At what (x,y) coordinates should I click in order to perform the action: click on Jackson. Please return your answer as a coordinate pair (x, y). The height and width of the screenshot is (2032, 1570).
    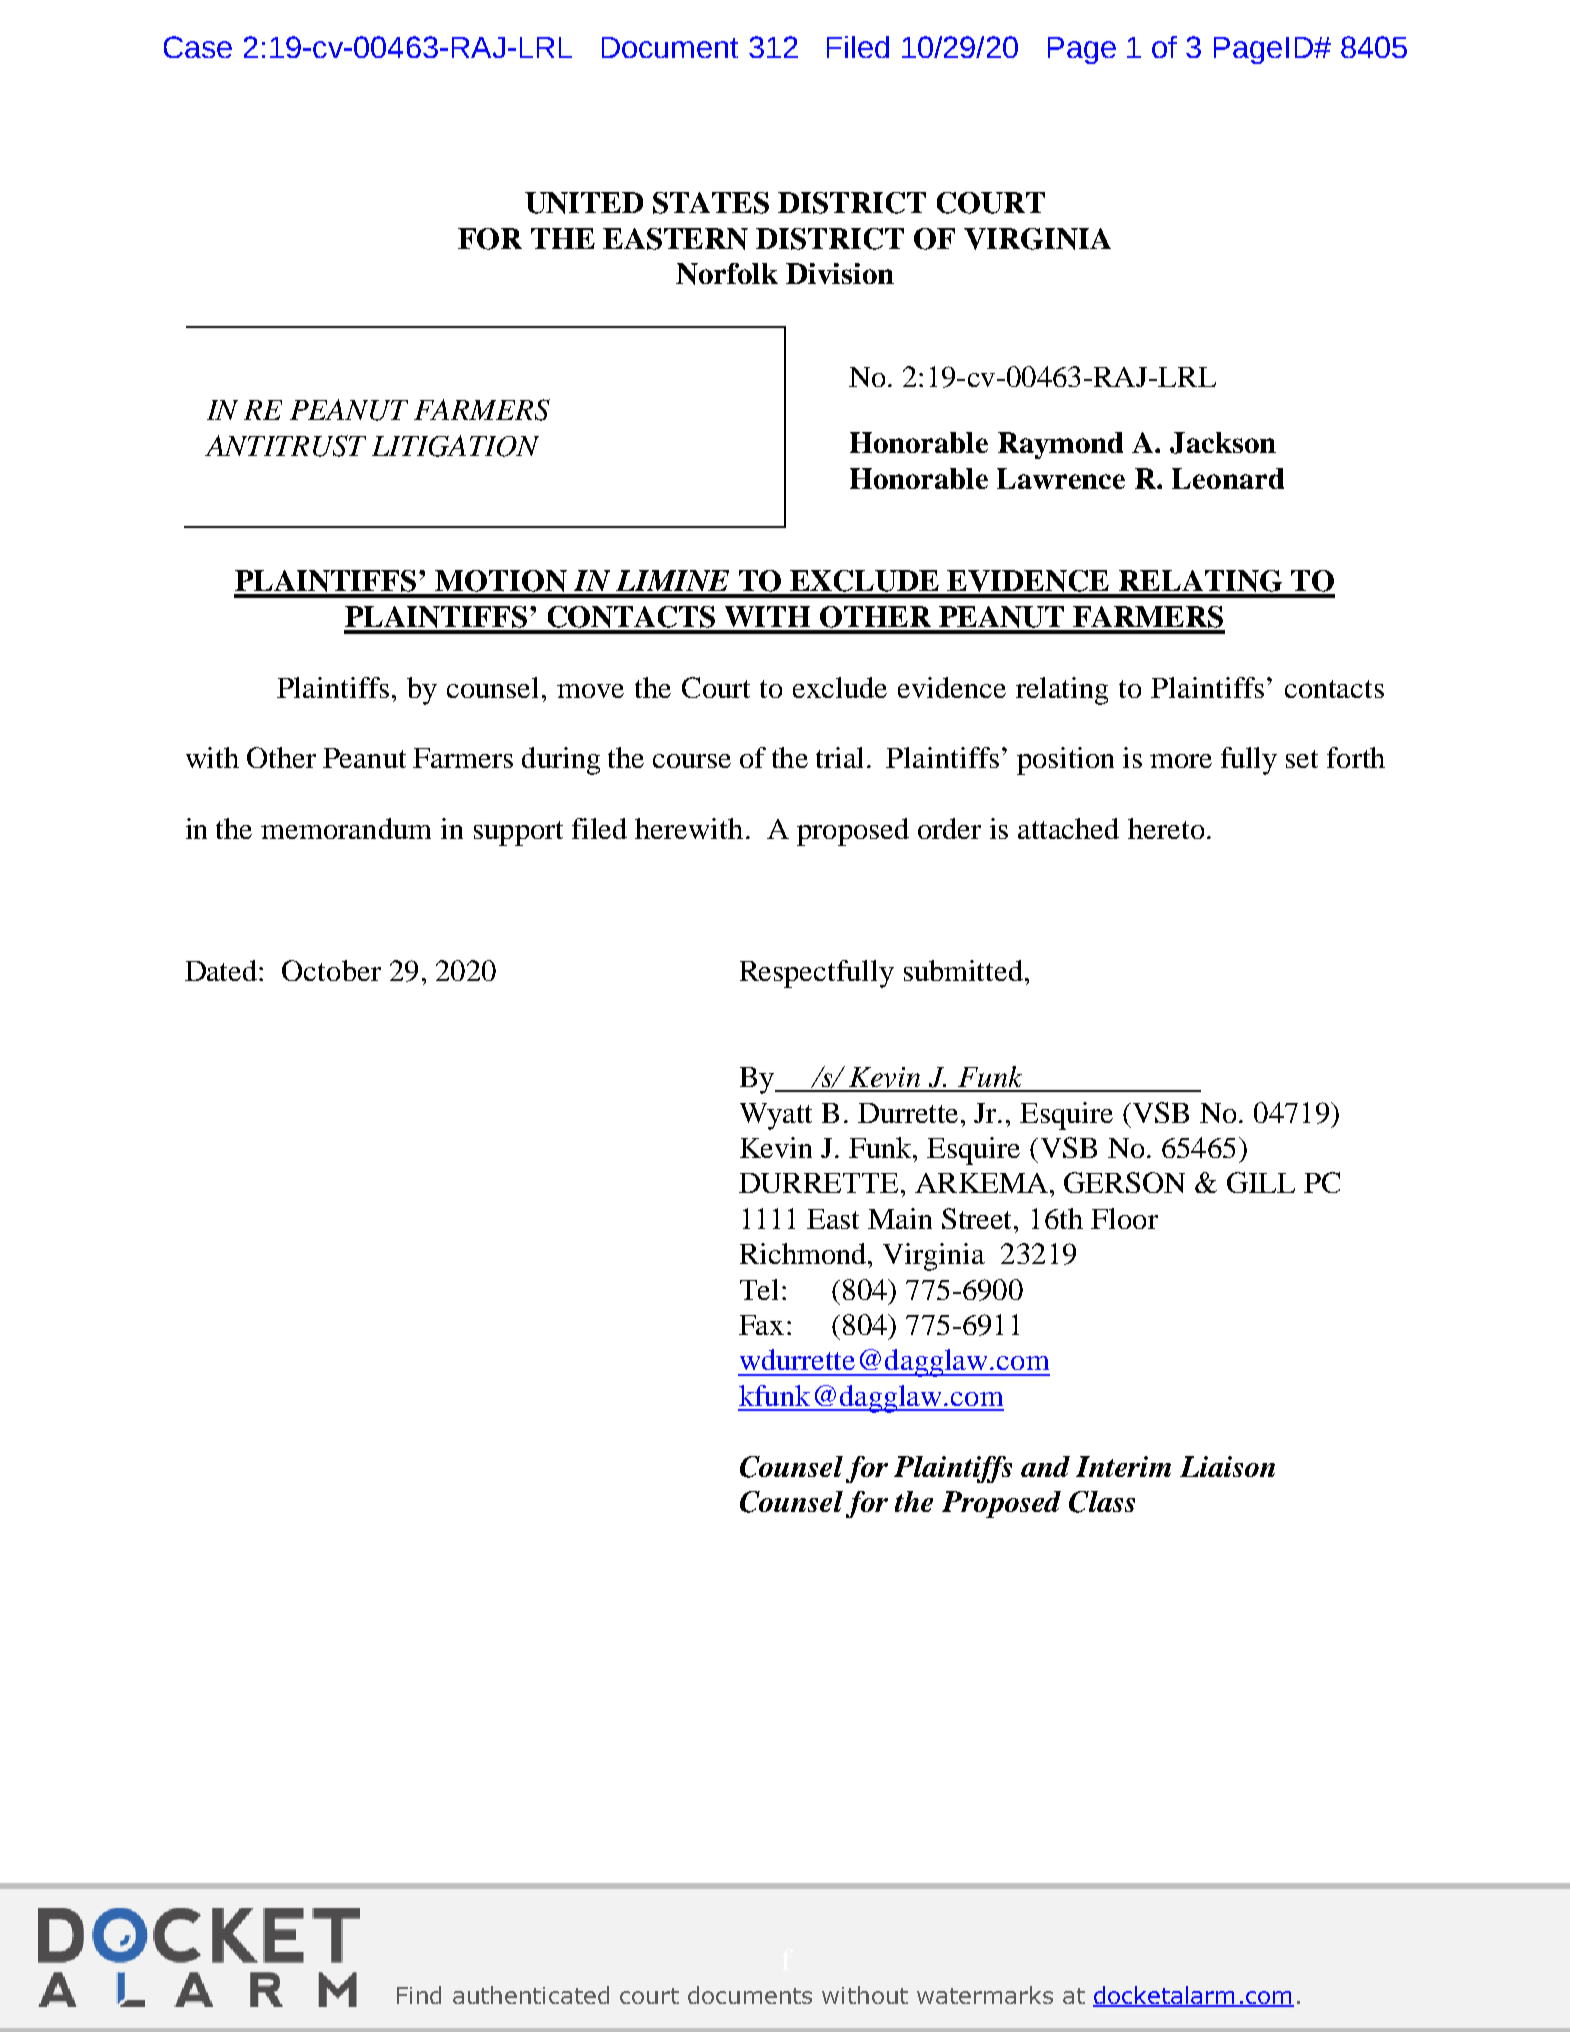
    Looking at the image, I should click on (1223, 443).
